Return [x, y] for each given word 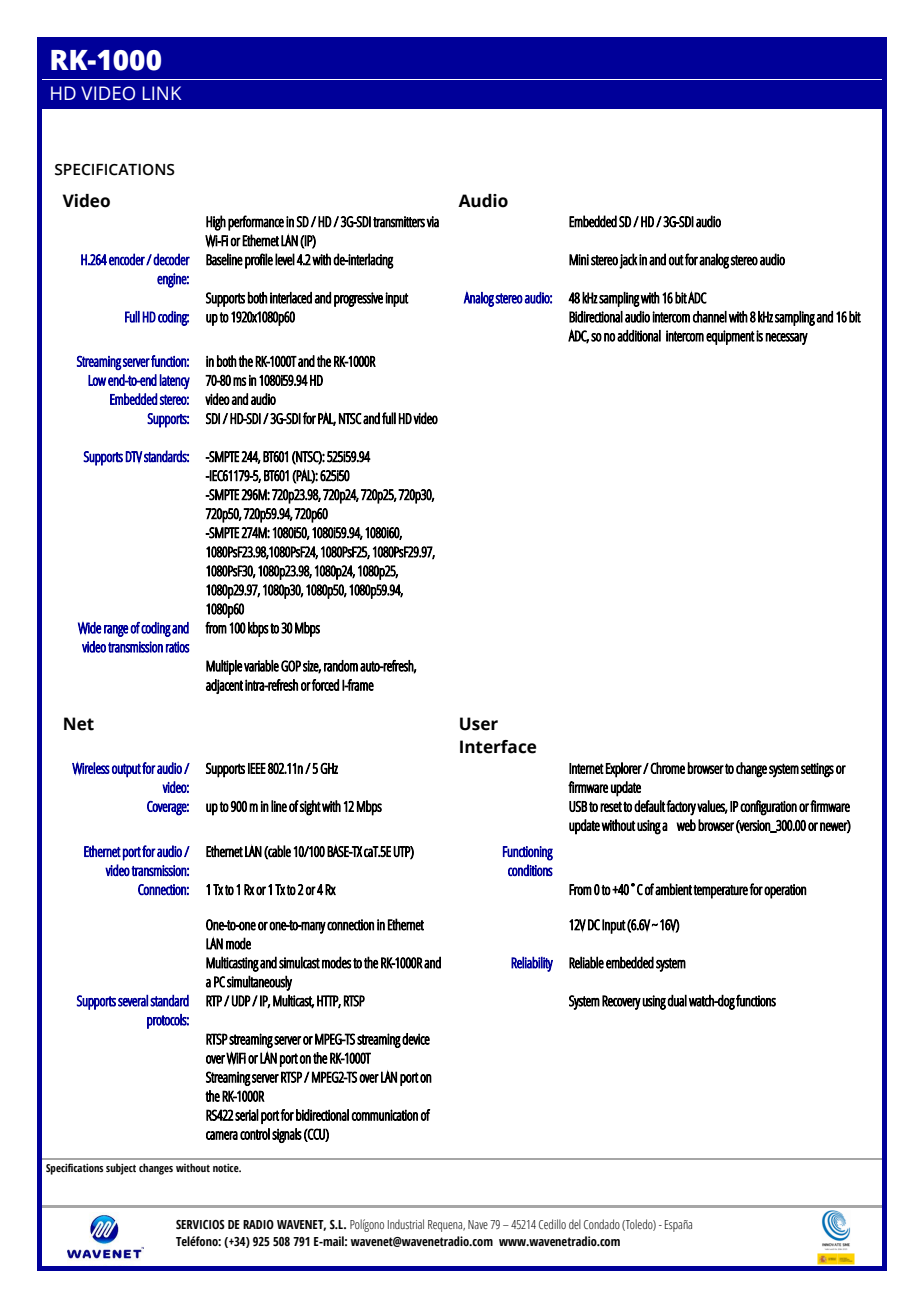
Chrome [667, 768]
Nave [478, 1224]
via [432, 222]
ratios [178, 647]
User [479, 724]
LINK [161, 93]
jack [628, 261]
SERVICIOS [200, 1224]
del [575, 1224]
